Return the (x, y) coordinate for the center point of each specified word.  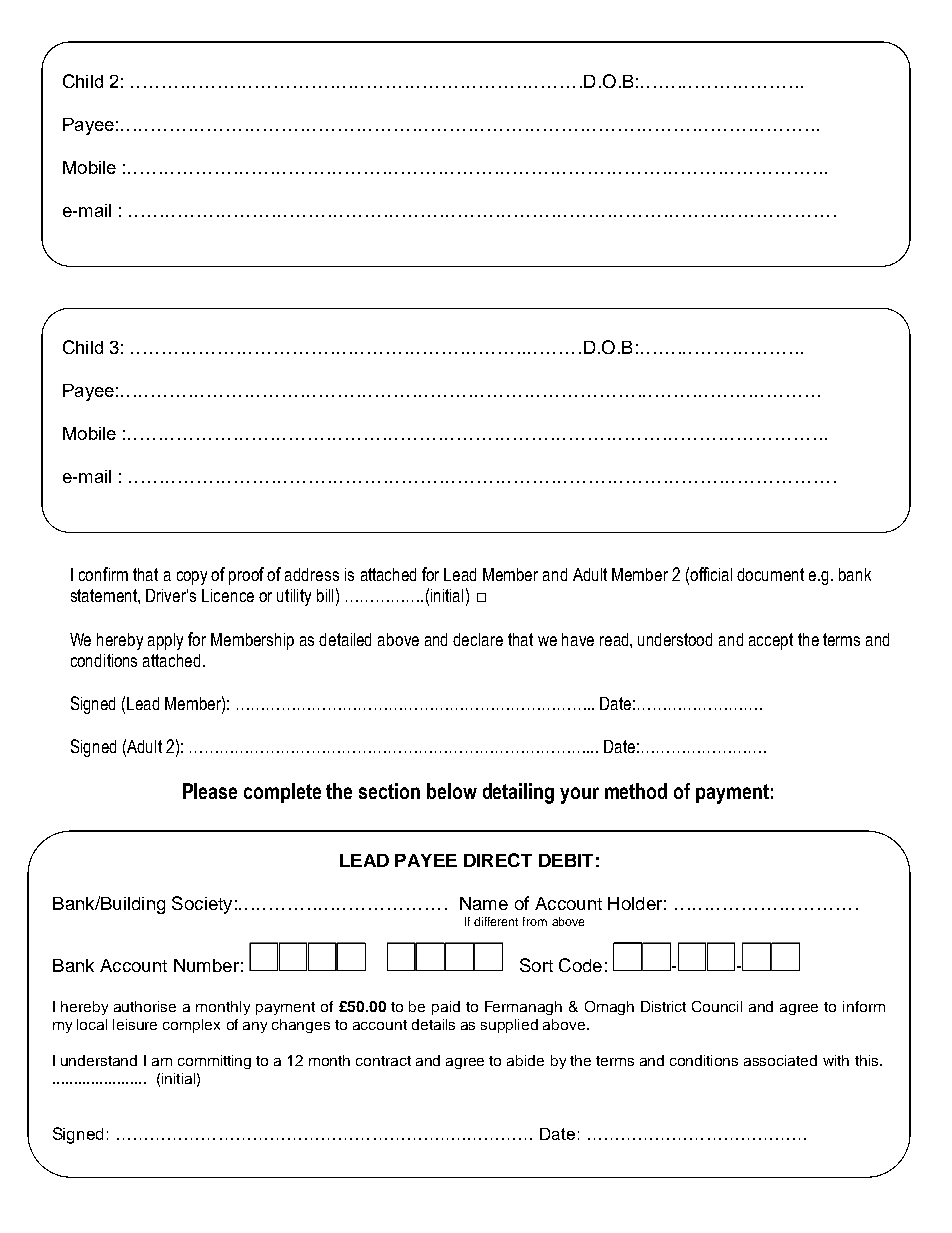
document (770, 574)
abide (525, 1060)
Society (202, 905)
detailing (518, 793)
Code (580, 965)
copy (192, 578)
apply (165, 641)
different (496, 921)
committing (214, 1062)
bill (325, 595)
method (636, 791)
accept (771, 641)
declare (478, 639)
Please (210, 791)
